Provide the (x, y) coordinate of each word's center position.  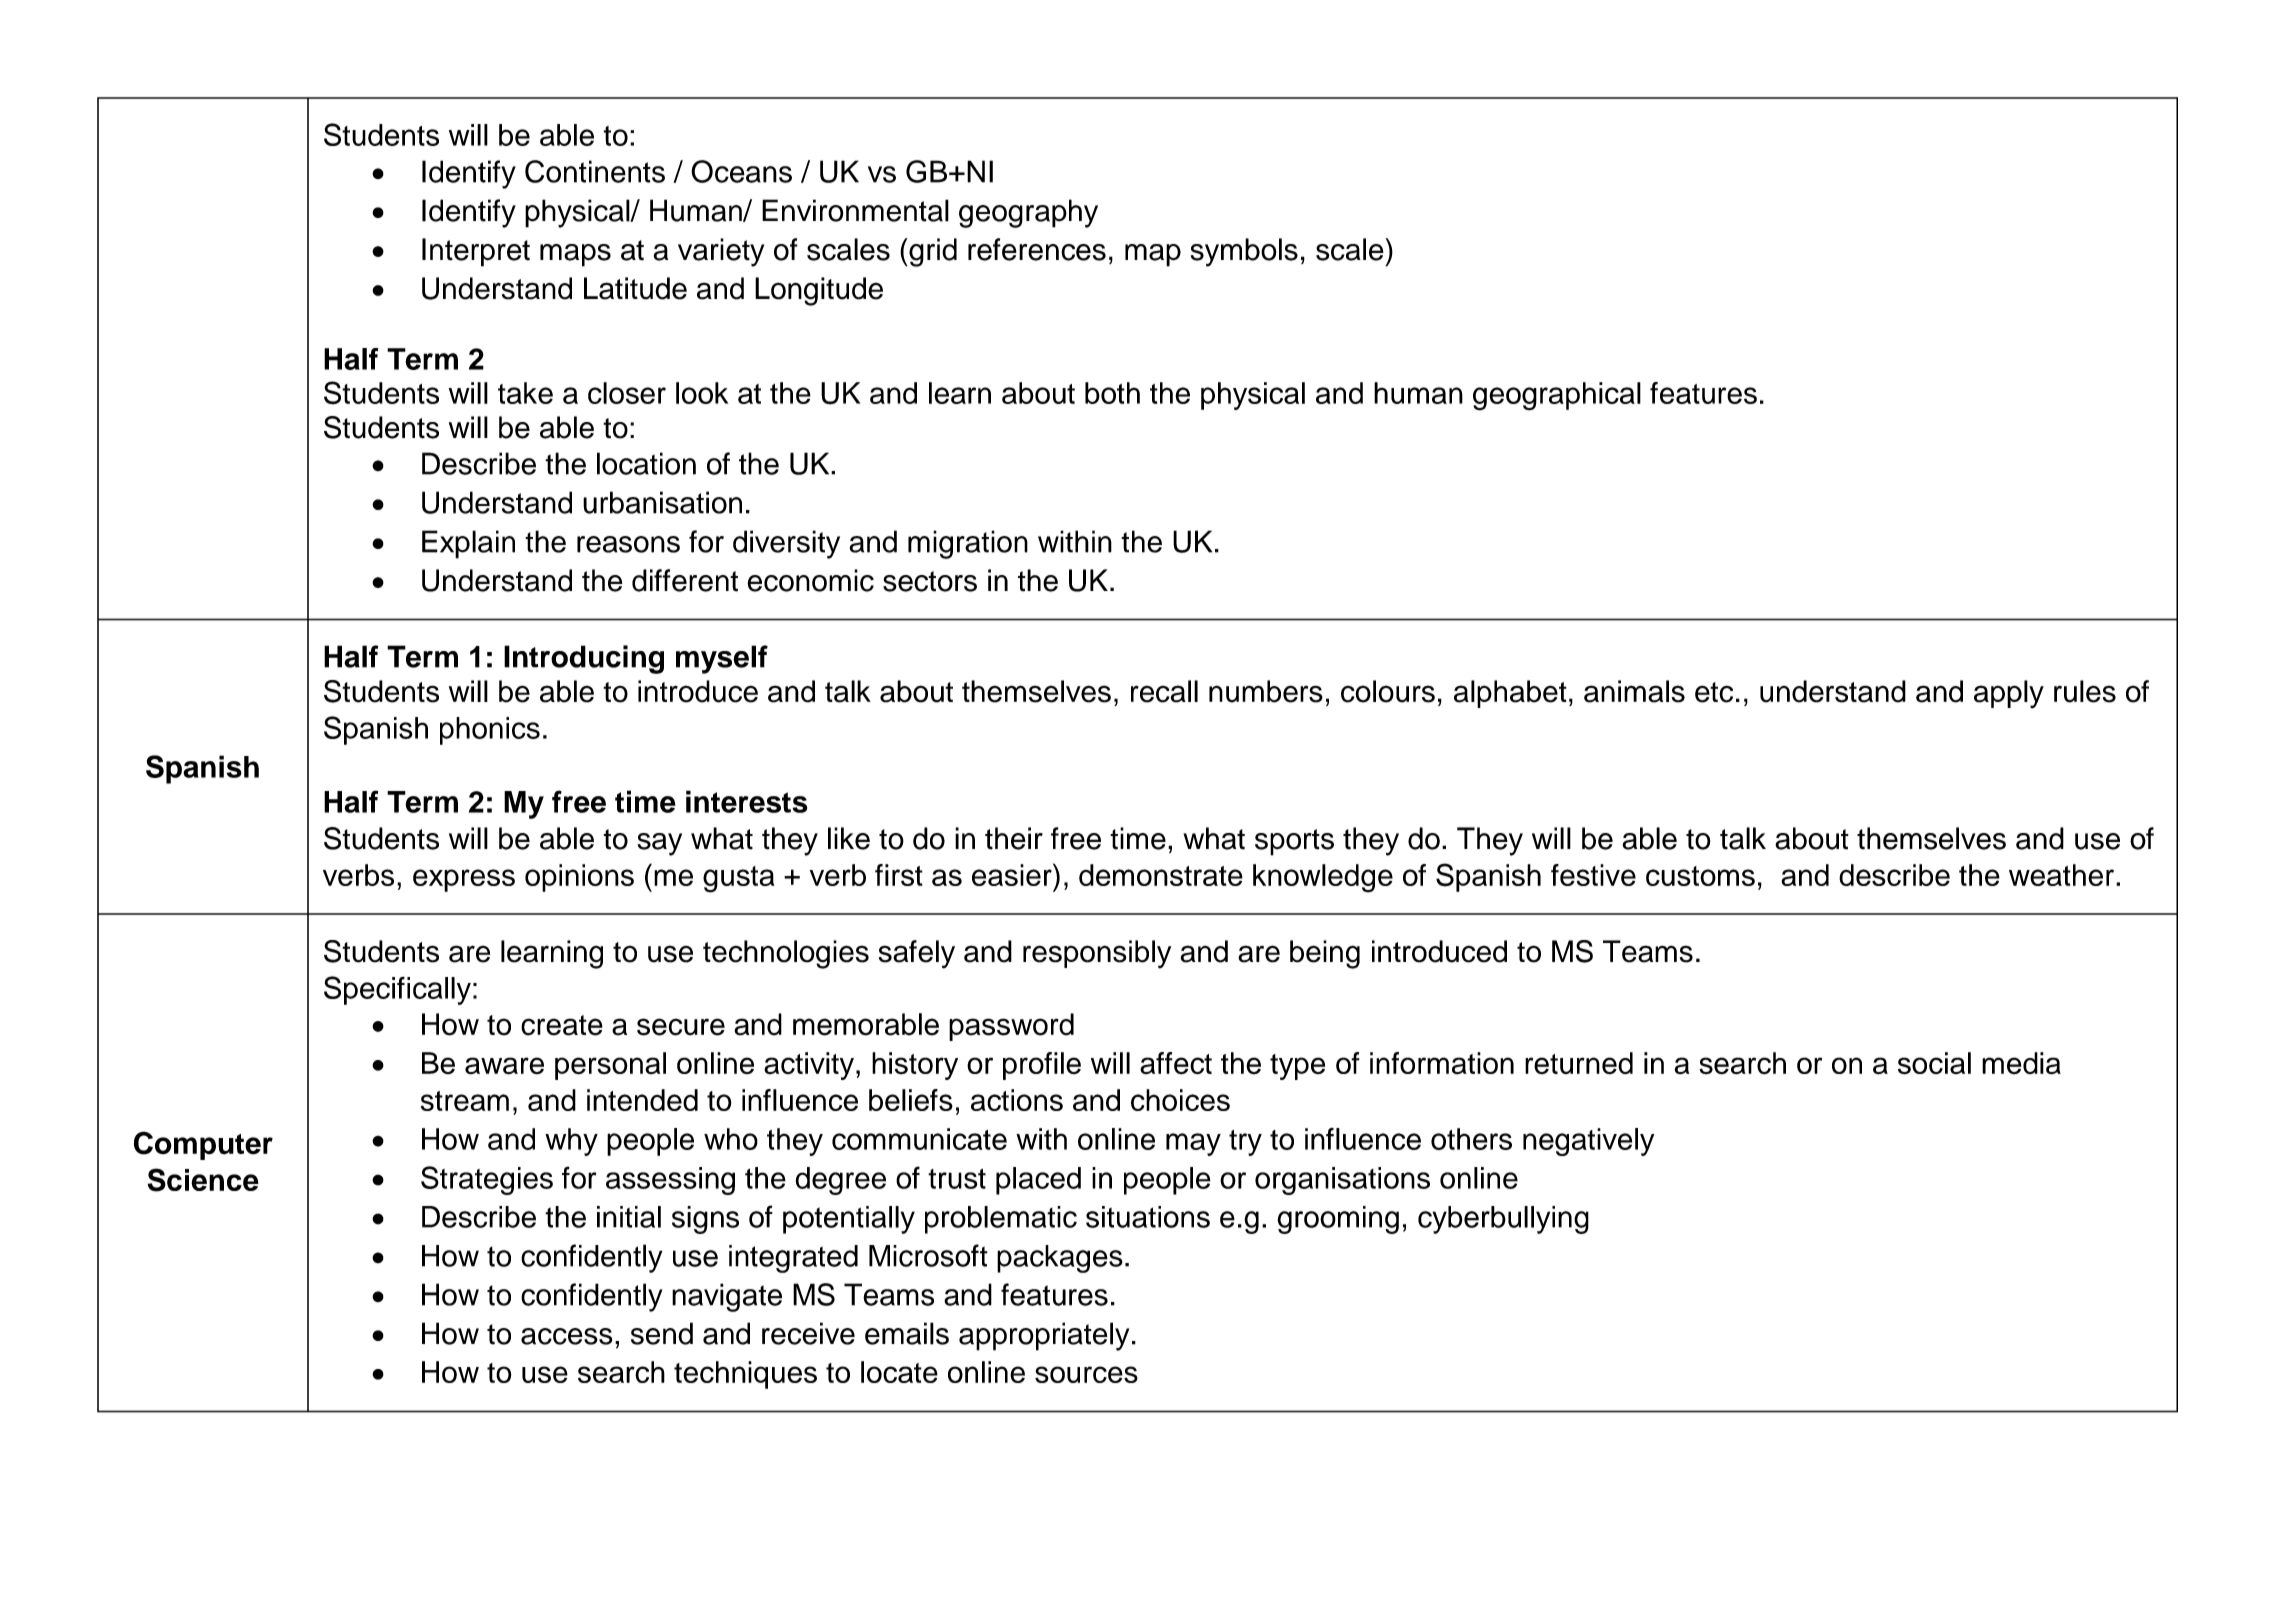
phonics (490, 731)
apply (2009, 694)
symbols (1244, 252)
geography (1028, 213)
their (1014, 838)
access (567, 1336)
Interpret (476, 252)
